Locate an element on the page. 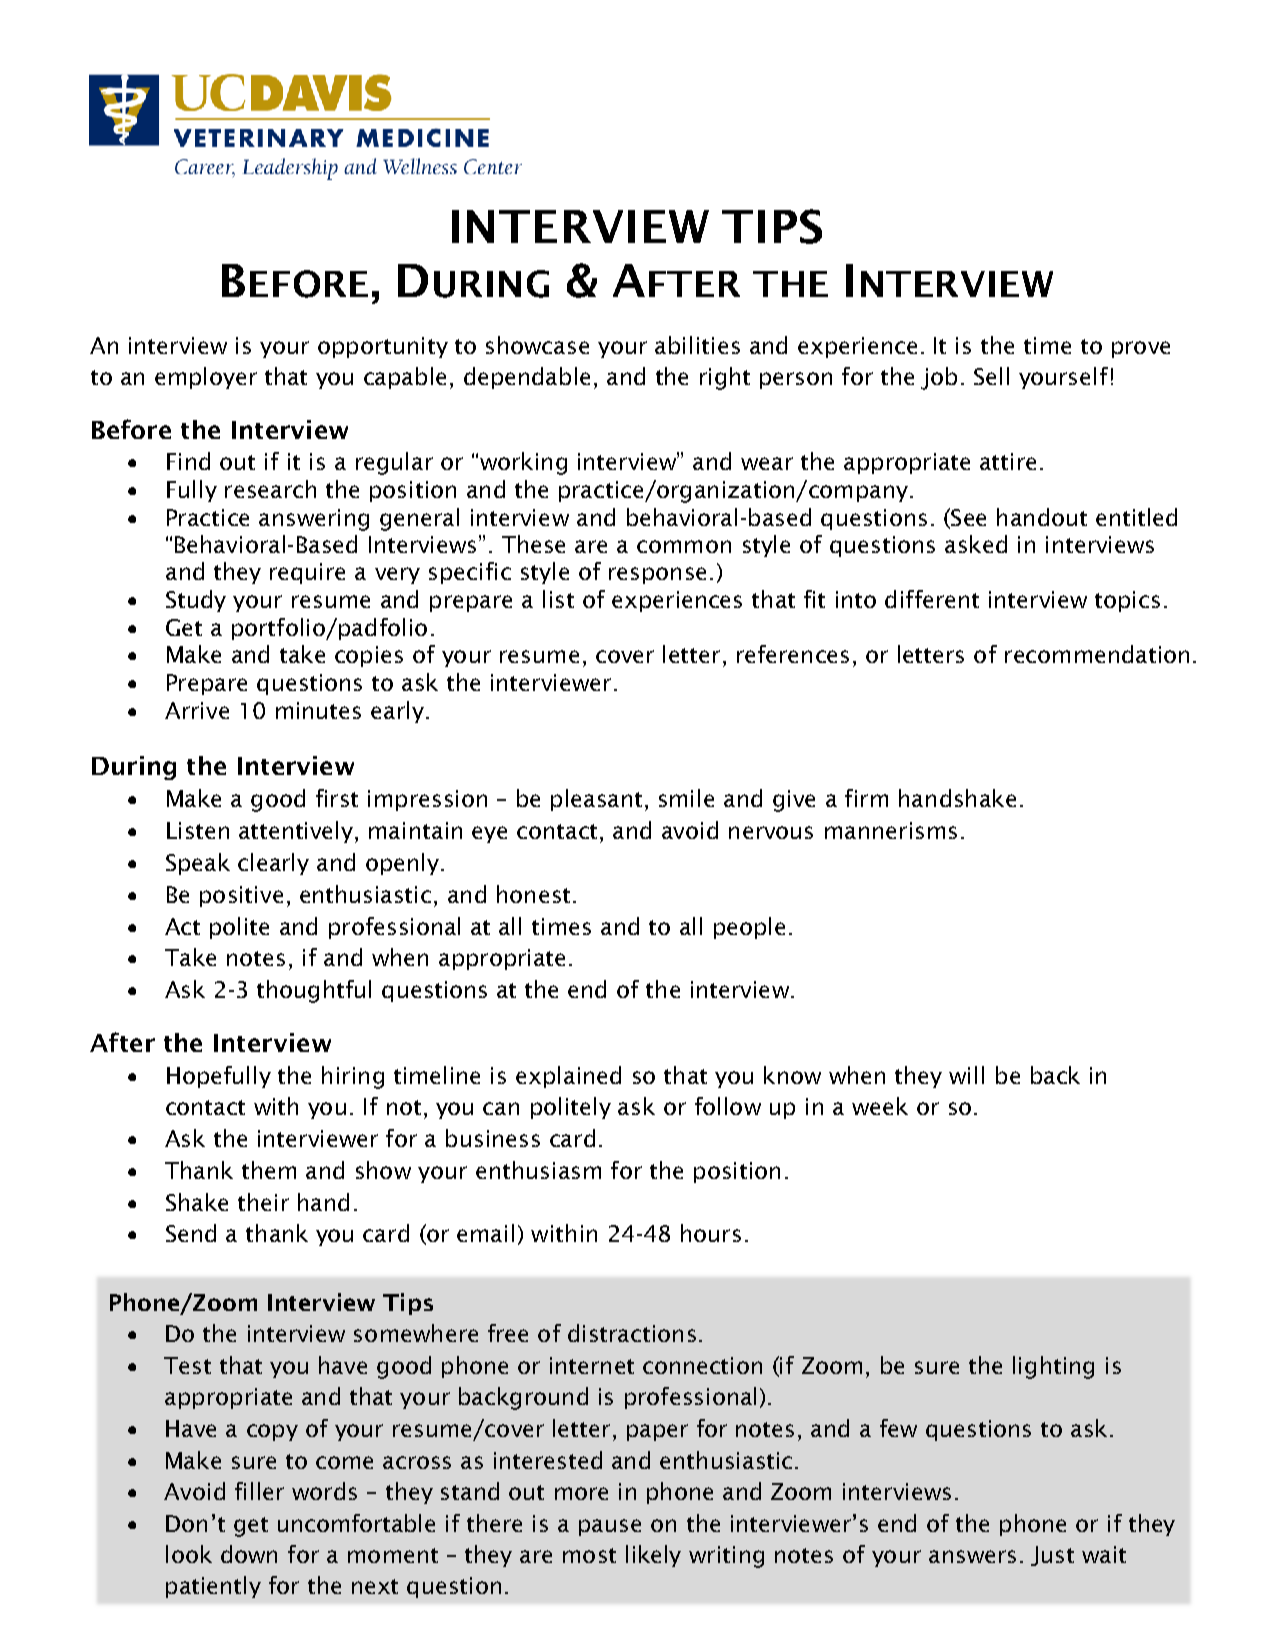 Image resolution: width=1273 pixels, height=1648 pixels. response is located at coordinates (657, 575).
